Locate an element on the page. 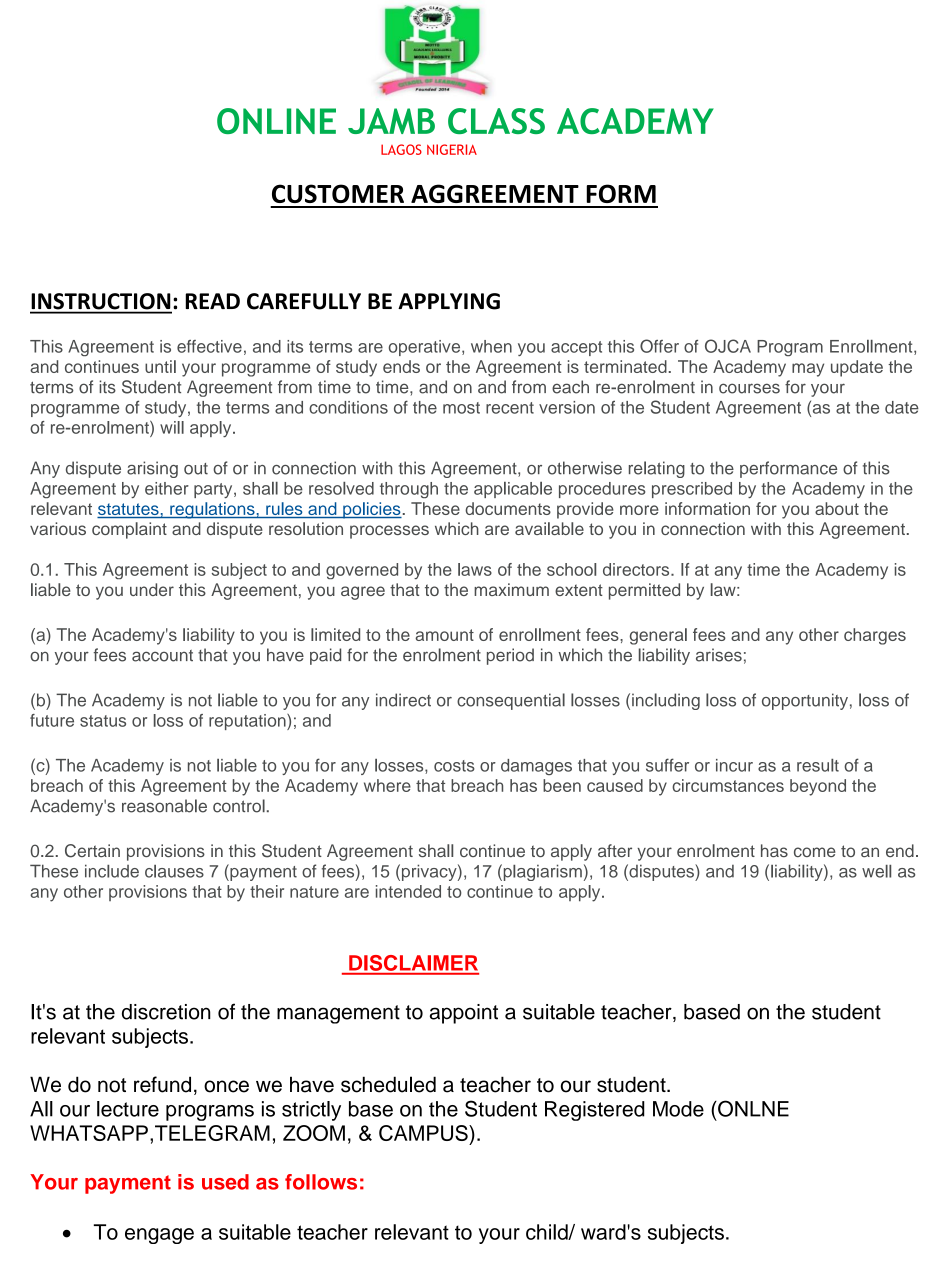  statutes is located at coordinates (129, 510).
